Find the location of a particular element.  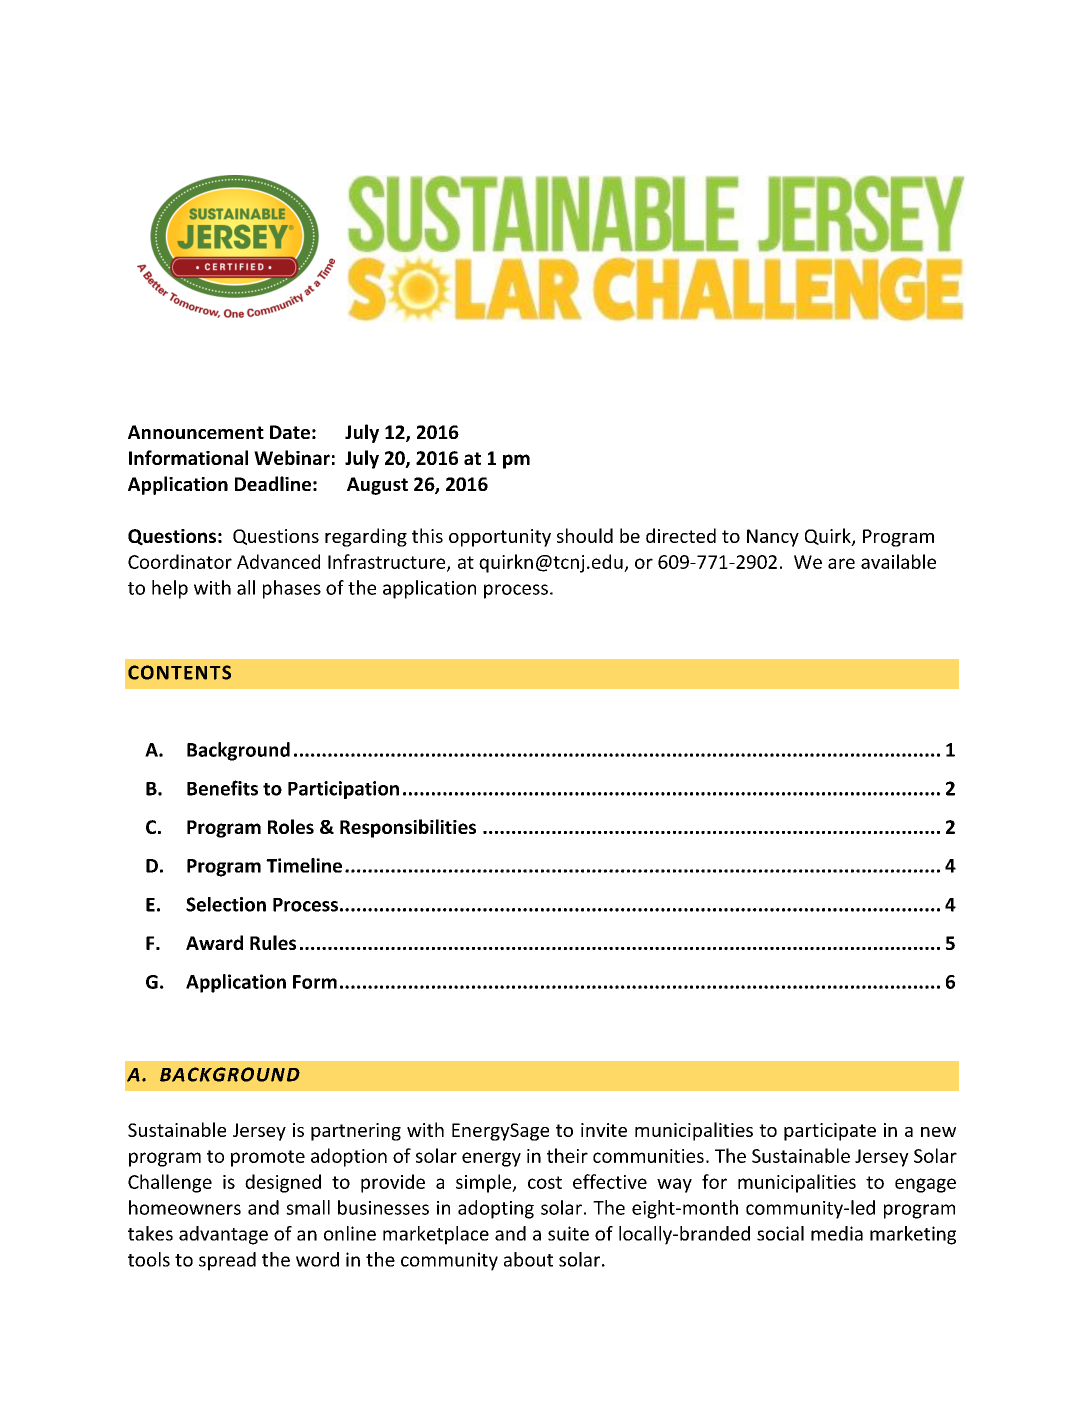

opportunity is located at coordinates (500, 538).
